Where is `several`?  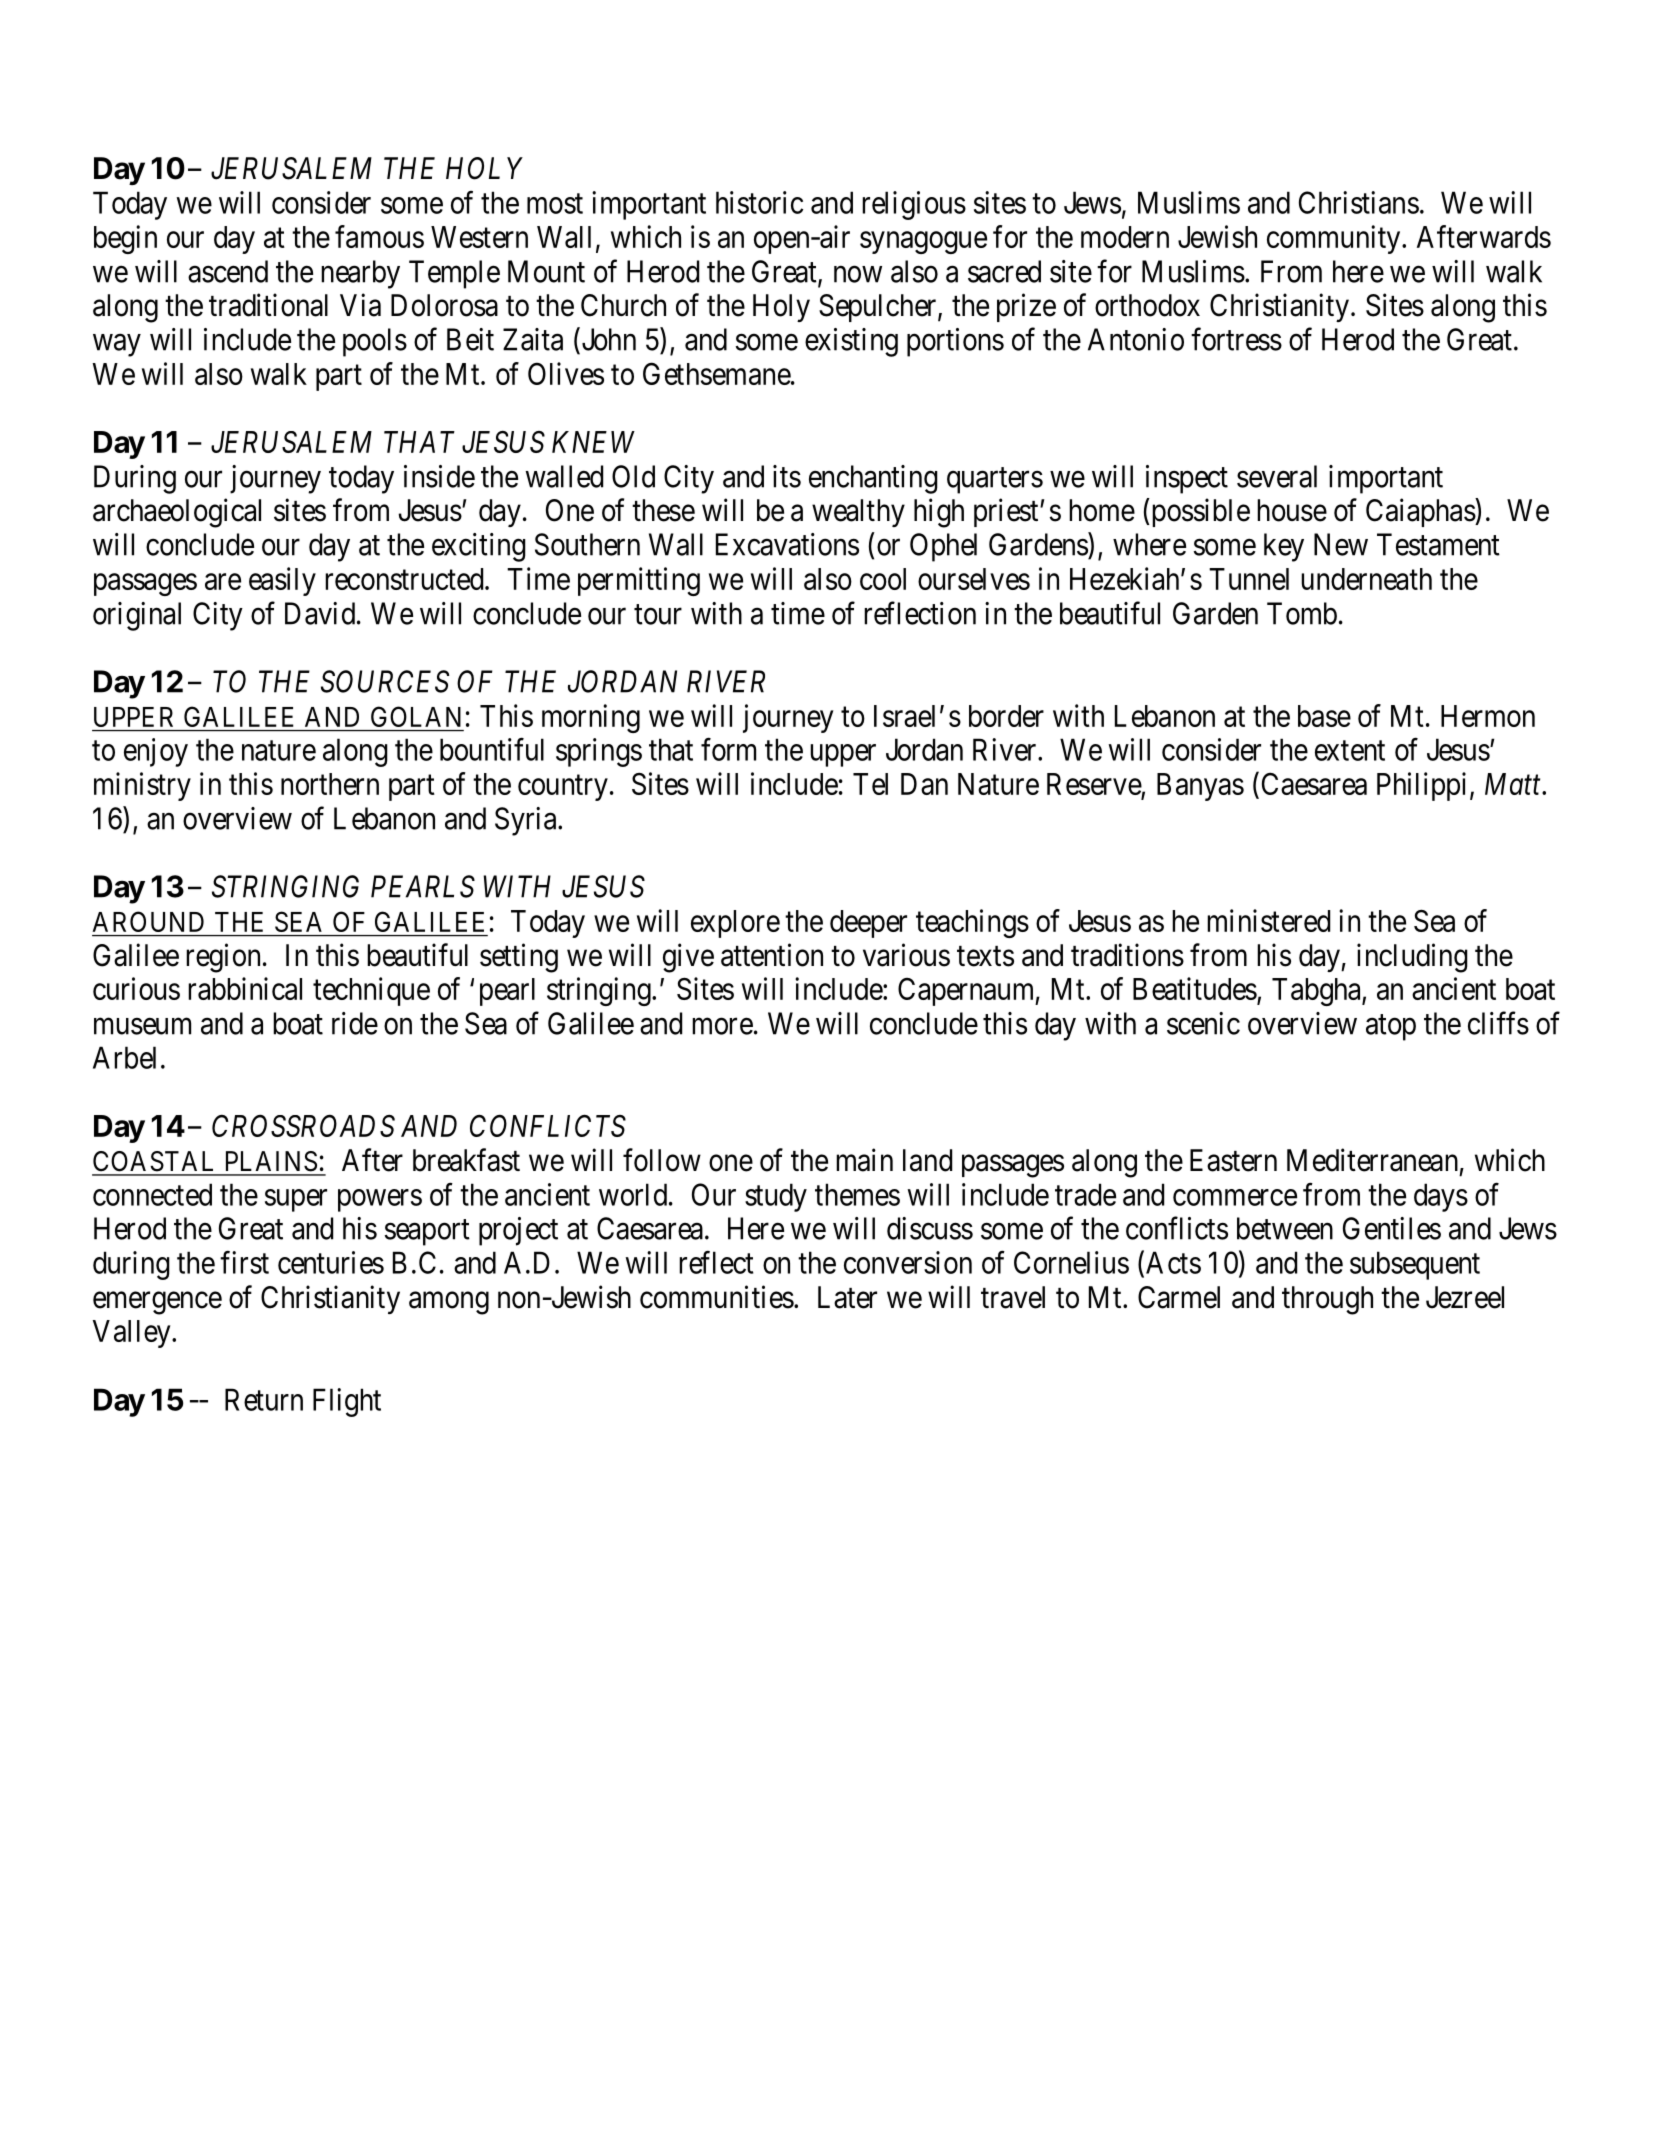
several is located at coordinates (1277, 476).
